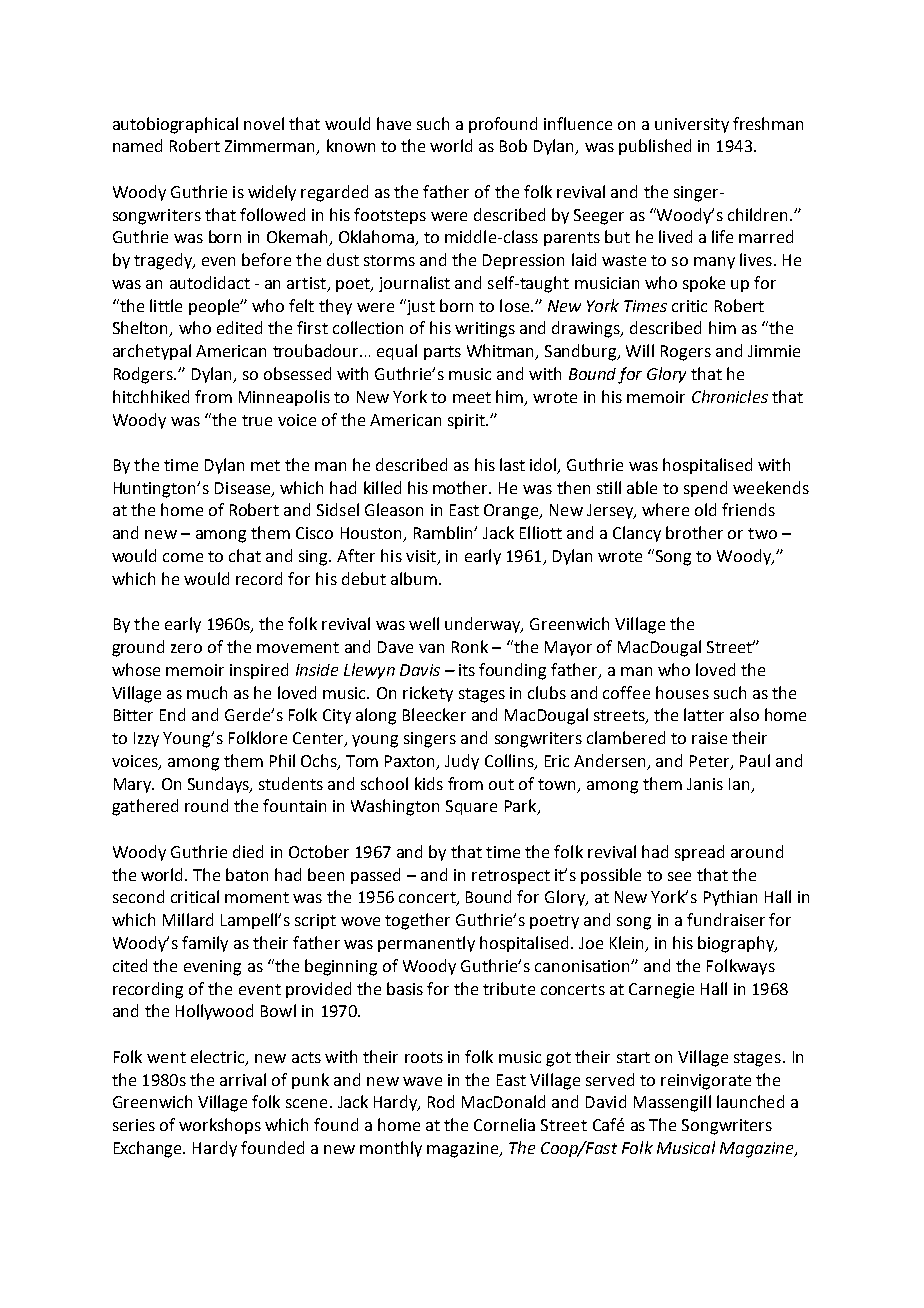 The height and width of the image is (1308, 924). What do you see at coordinates (188, 919) in the image?
I see `Millard` at bounding box center [188, 919].
